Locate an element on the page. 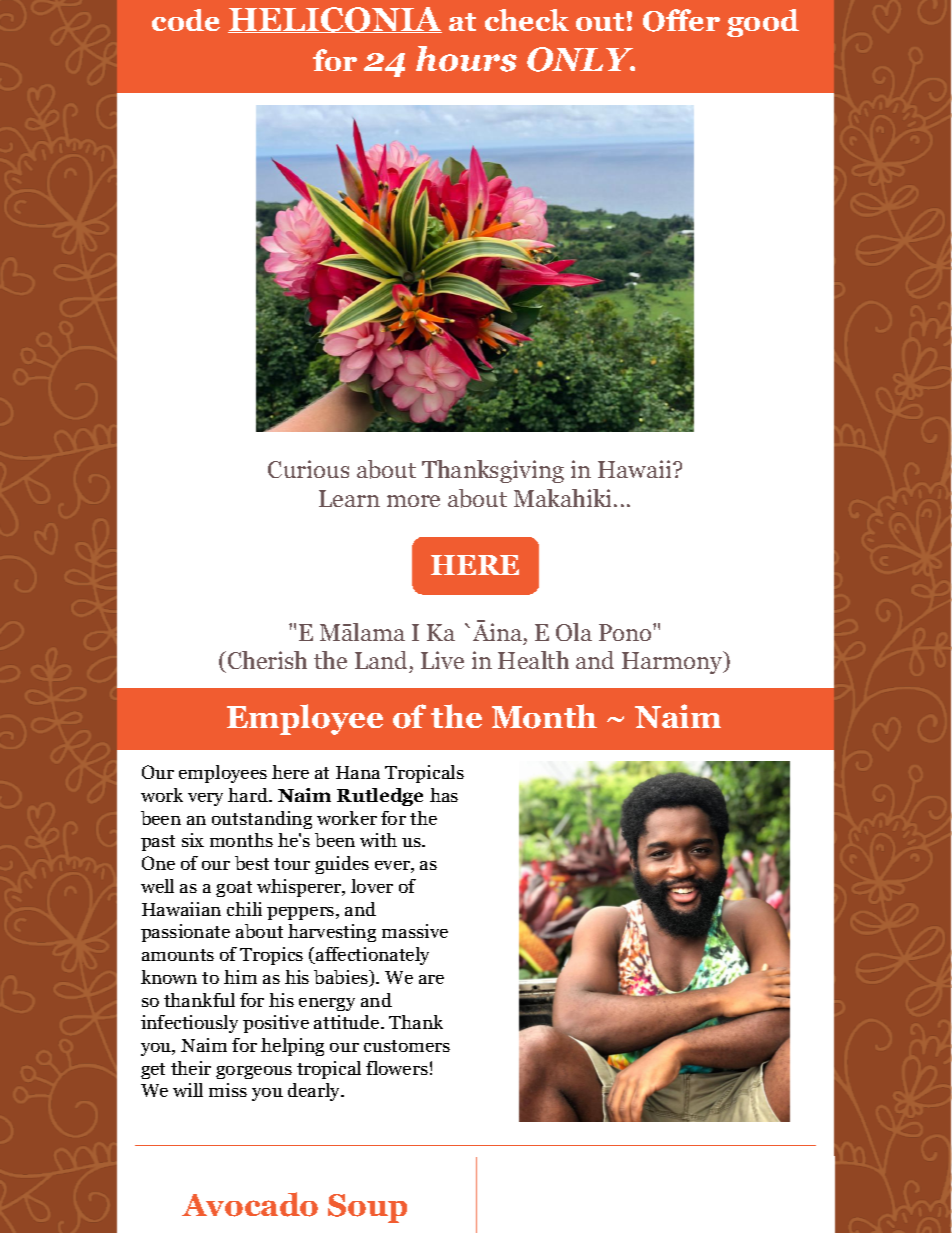 Image resolution: width=952 pixels, height=1233 pixels. code is located at coordinates (186, 20).
